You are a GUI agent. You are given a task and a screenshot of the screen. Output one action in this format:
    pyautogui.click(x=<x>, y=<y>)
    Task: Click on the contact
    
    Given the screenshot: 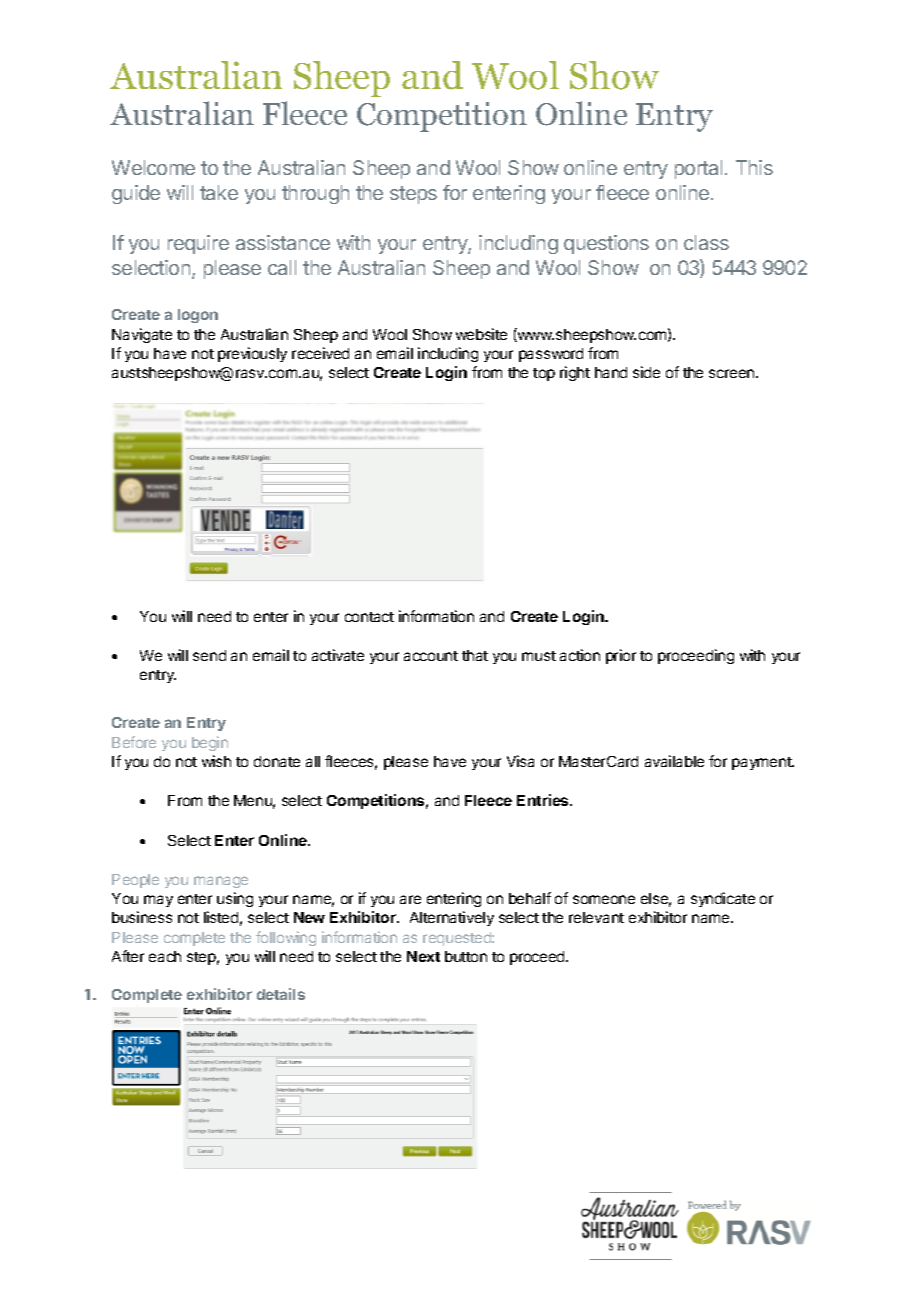 What is the action you would take?
    pyautogui.click(x=369, y=617)
